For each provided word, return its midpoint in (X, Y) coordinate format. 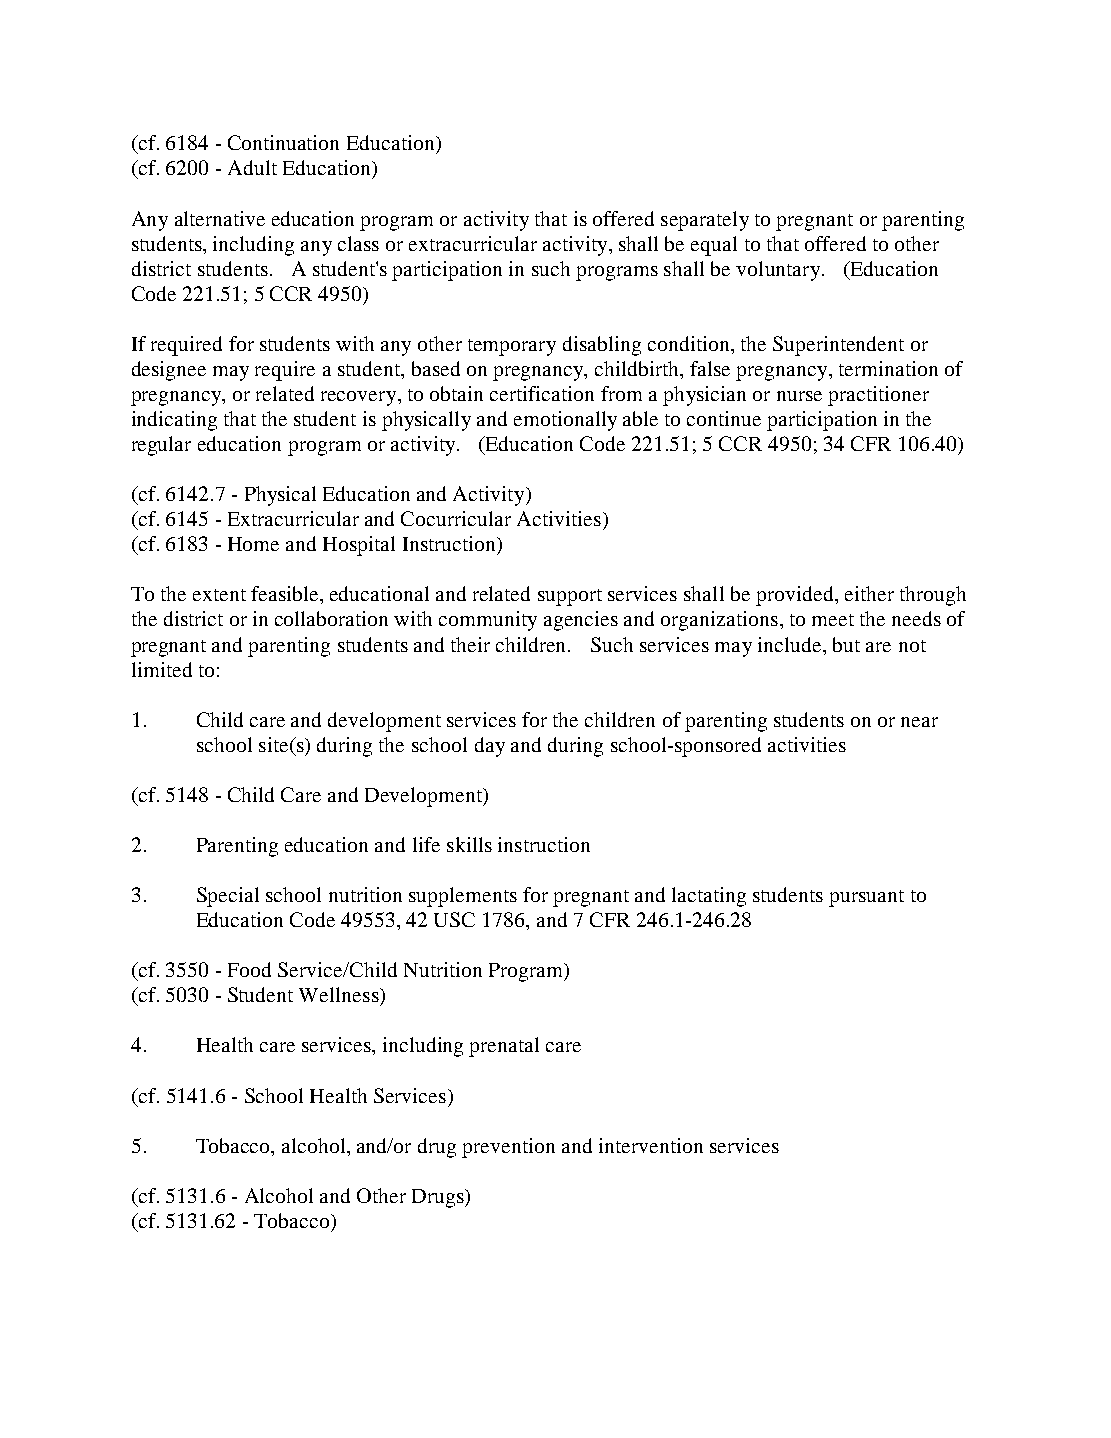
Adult (252, 167)
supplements (463, 897)
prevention (508, 1148)
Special (228, 897)
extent (219, 595)
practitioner (878, 396)
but (846, 644)
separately (705, 221)
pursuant (866, 898)
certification (542, 393)
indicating (174, 421)
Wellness (340, 994)
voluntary (779, 271)
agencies (581, 621)
